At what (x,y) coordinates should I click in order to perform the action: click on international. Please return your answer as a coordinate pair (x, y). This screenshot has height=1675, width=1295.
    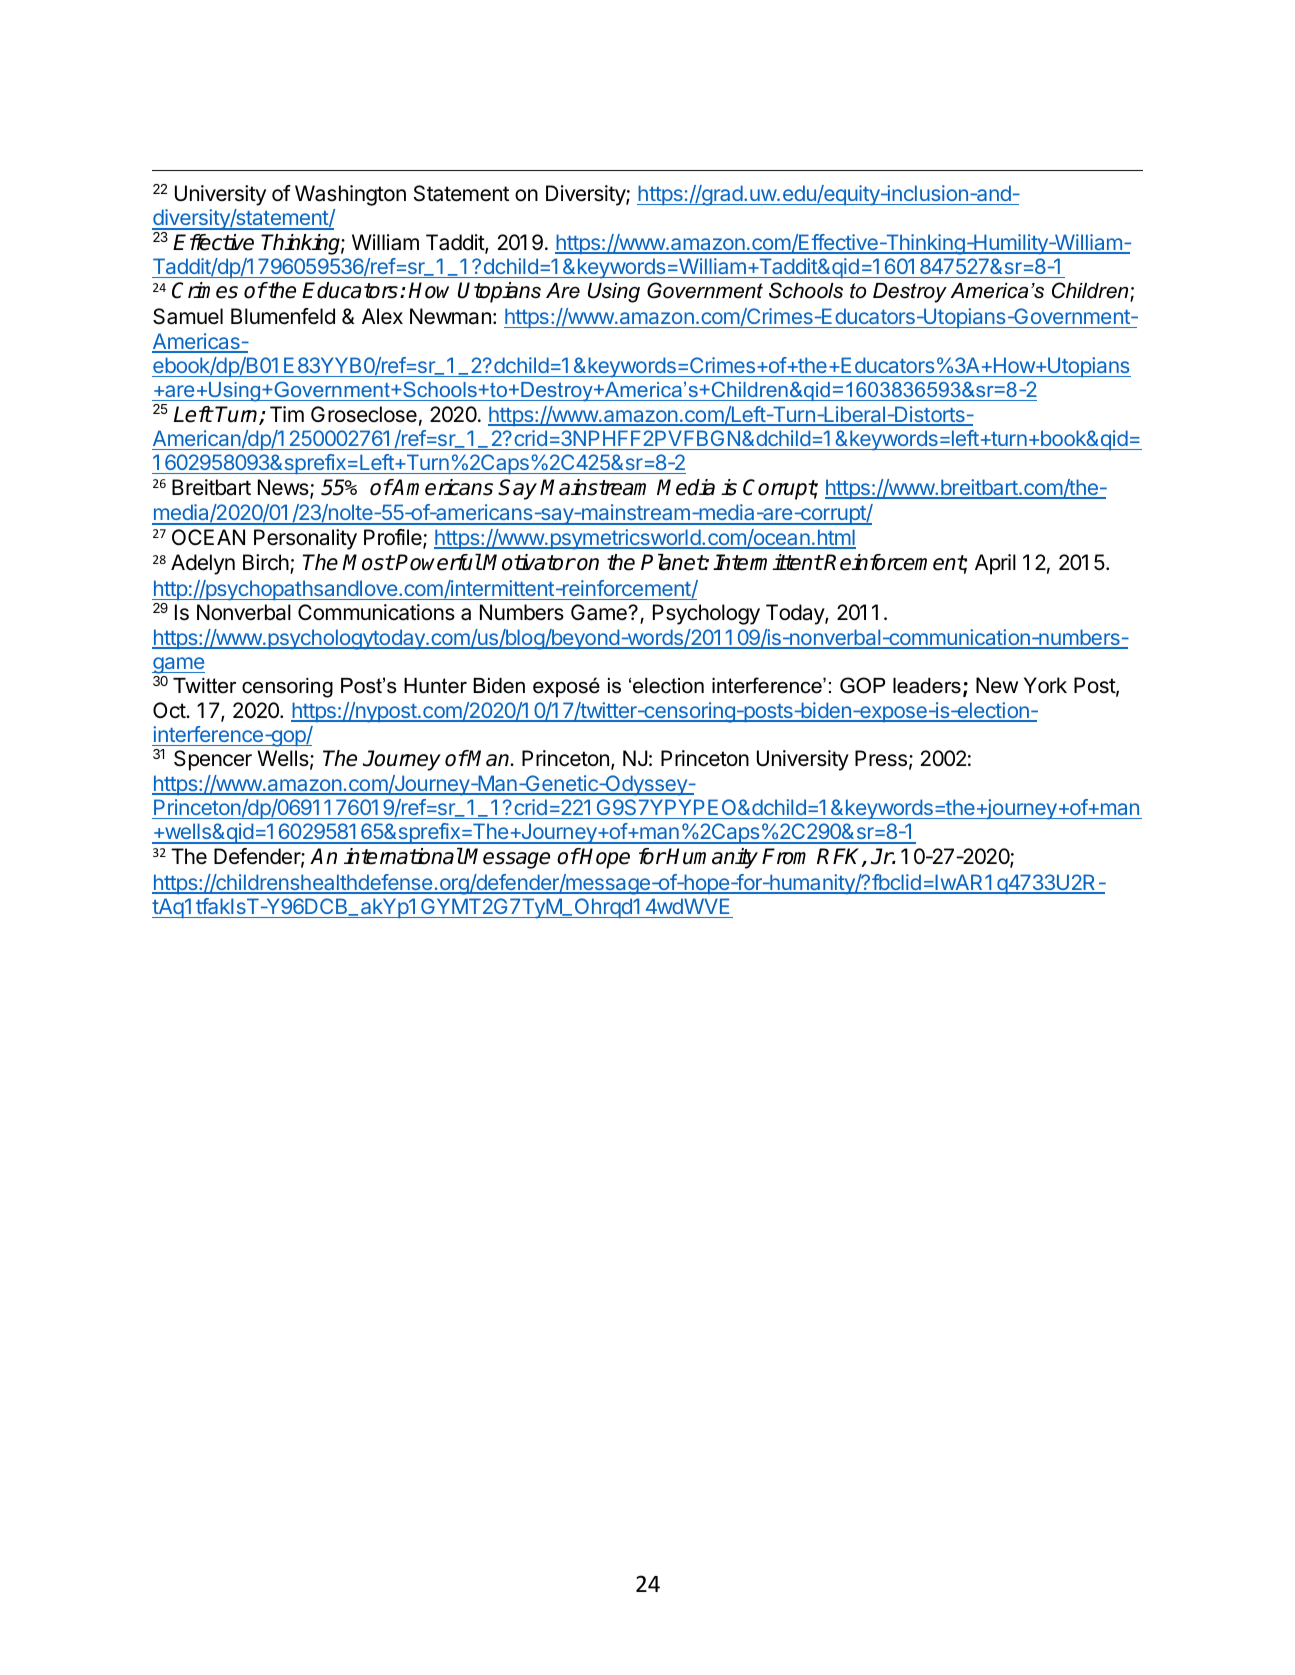
    Looking at the image, I should click on (403, 856).
